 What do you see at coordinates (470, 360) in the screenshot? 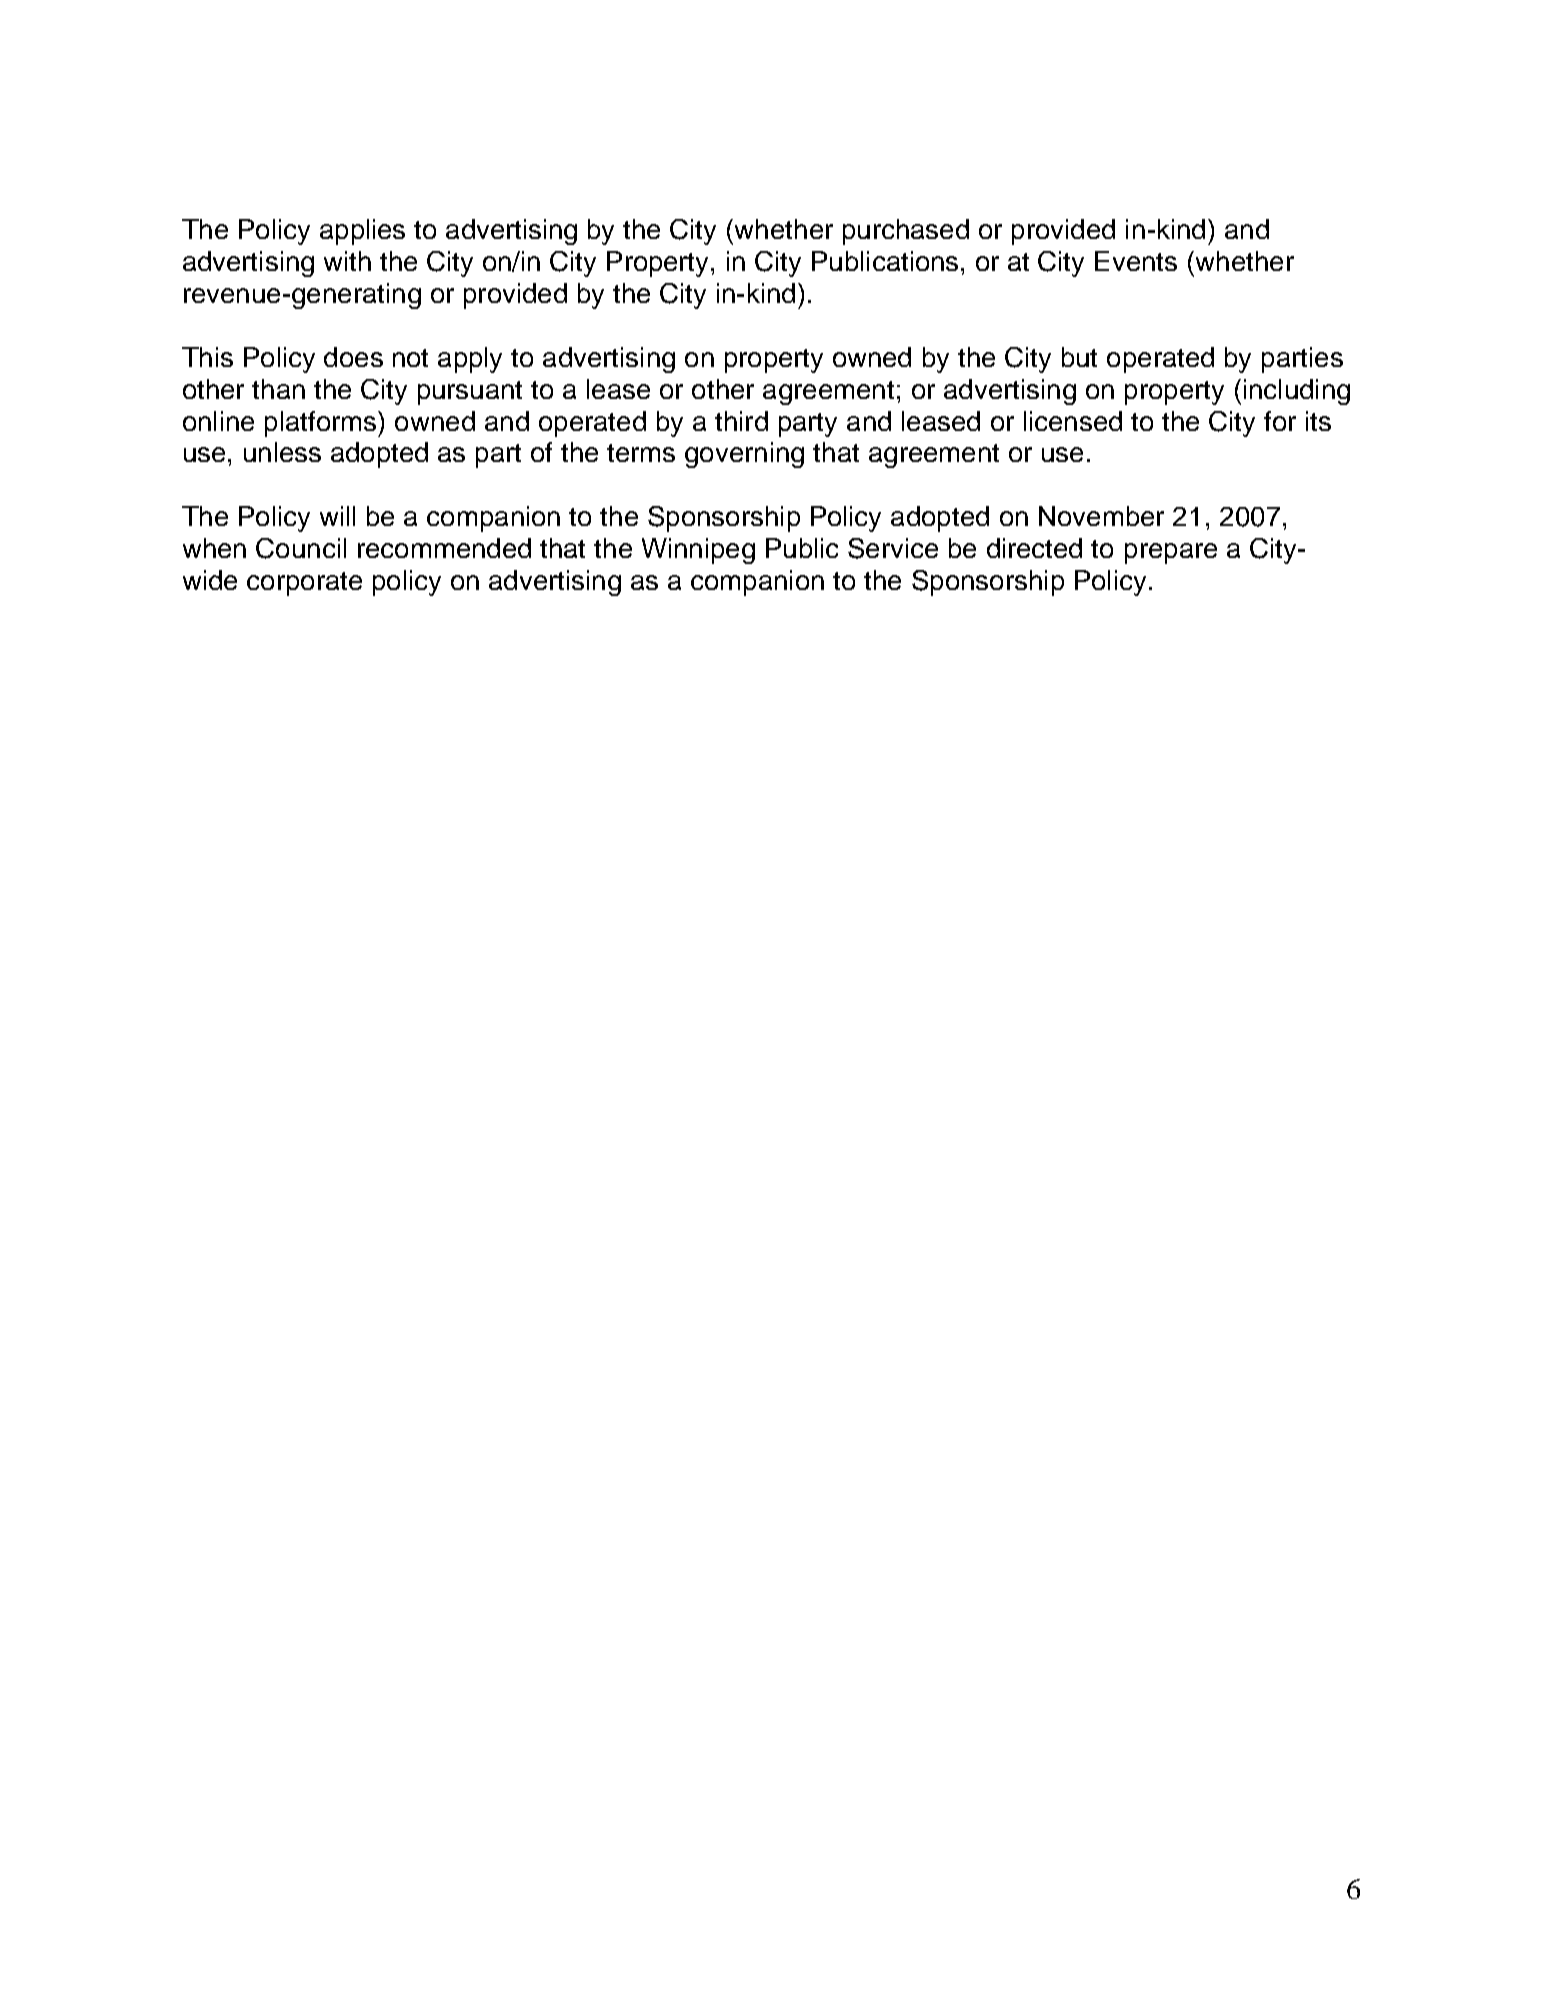
I see `apply` at bounding box center [470, 360].
